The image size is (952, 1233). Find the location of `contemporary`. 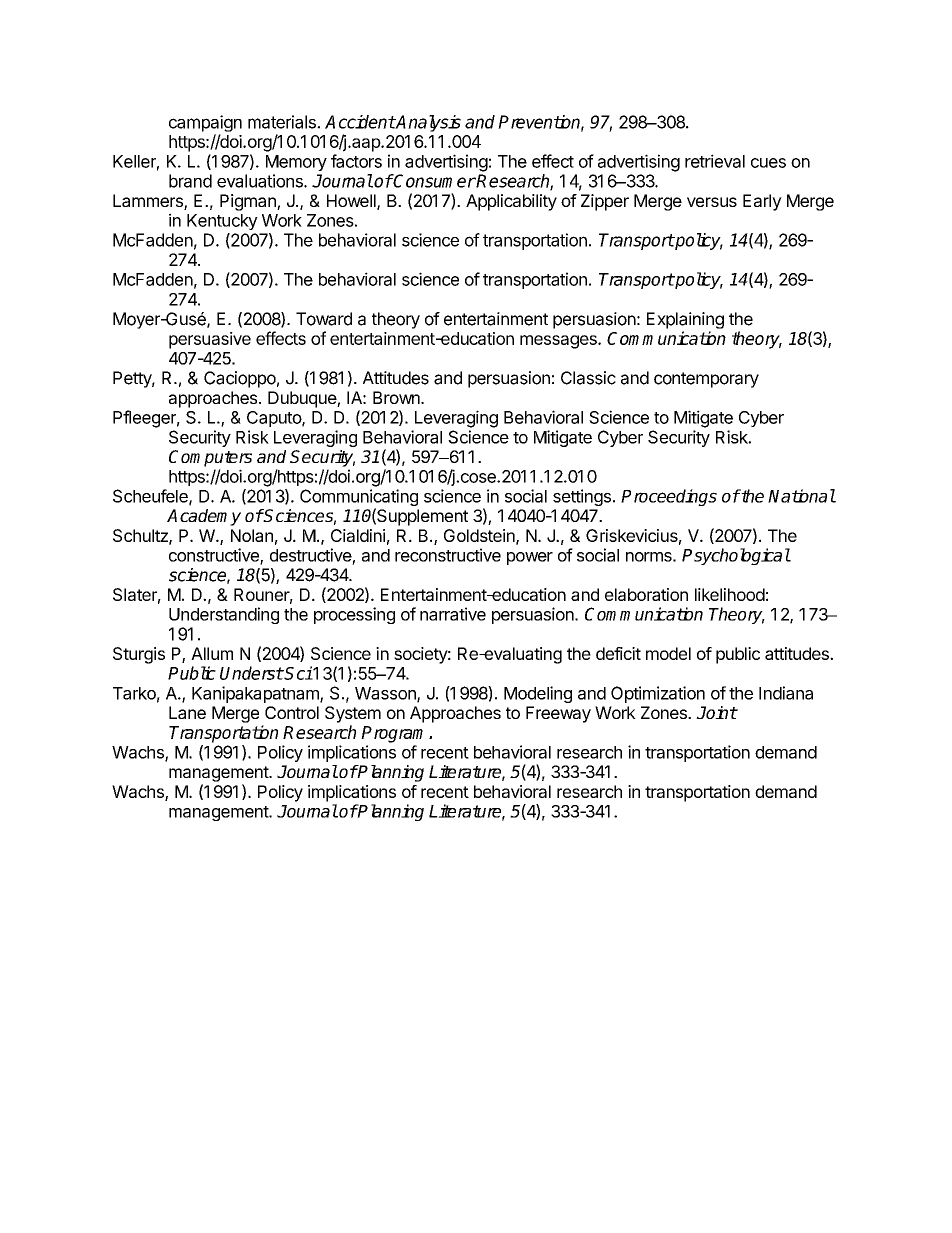

contemporary is located at coordinates (706, 380).
